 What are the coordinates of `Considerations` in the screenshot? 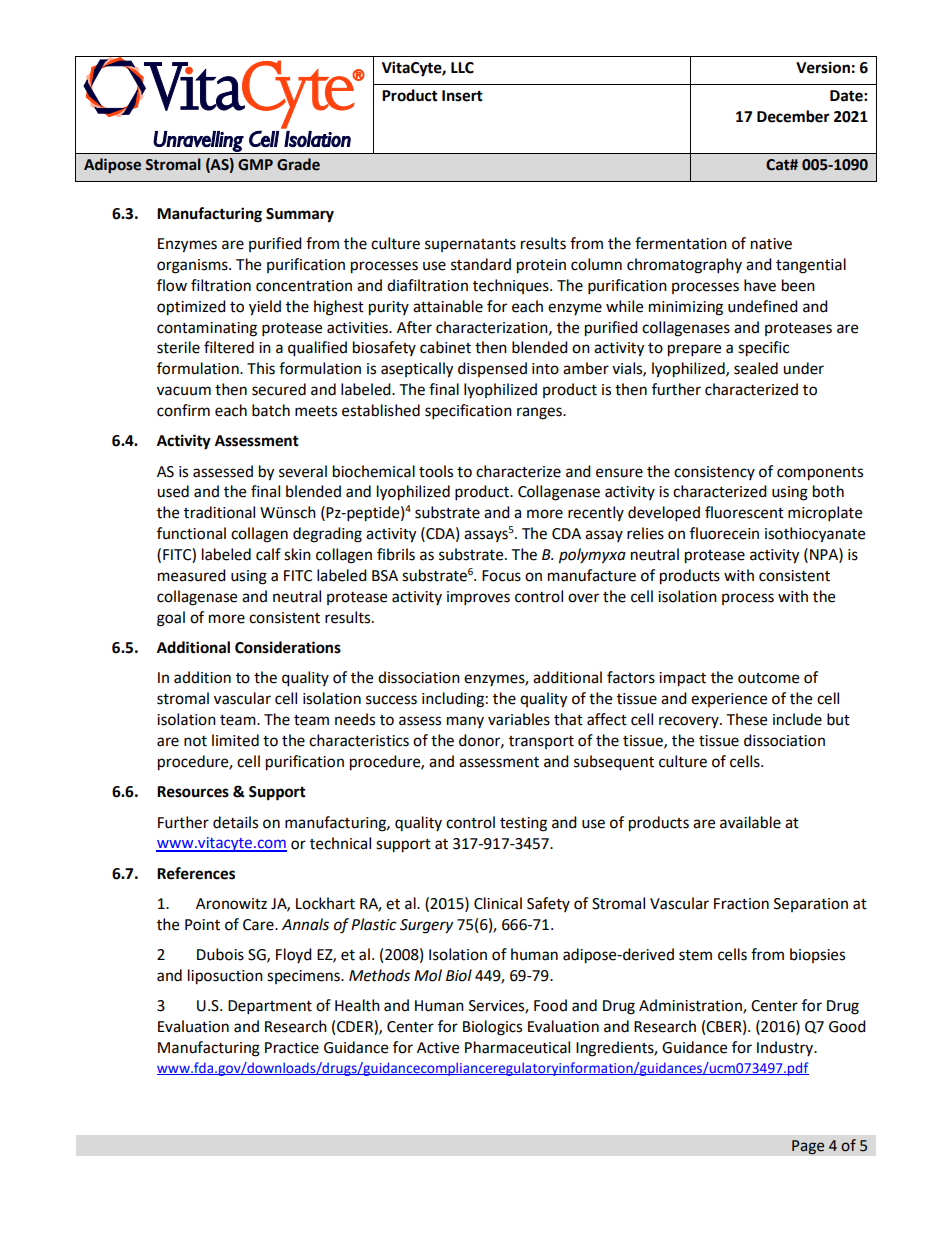 It's located at (288, 647).
